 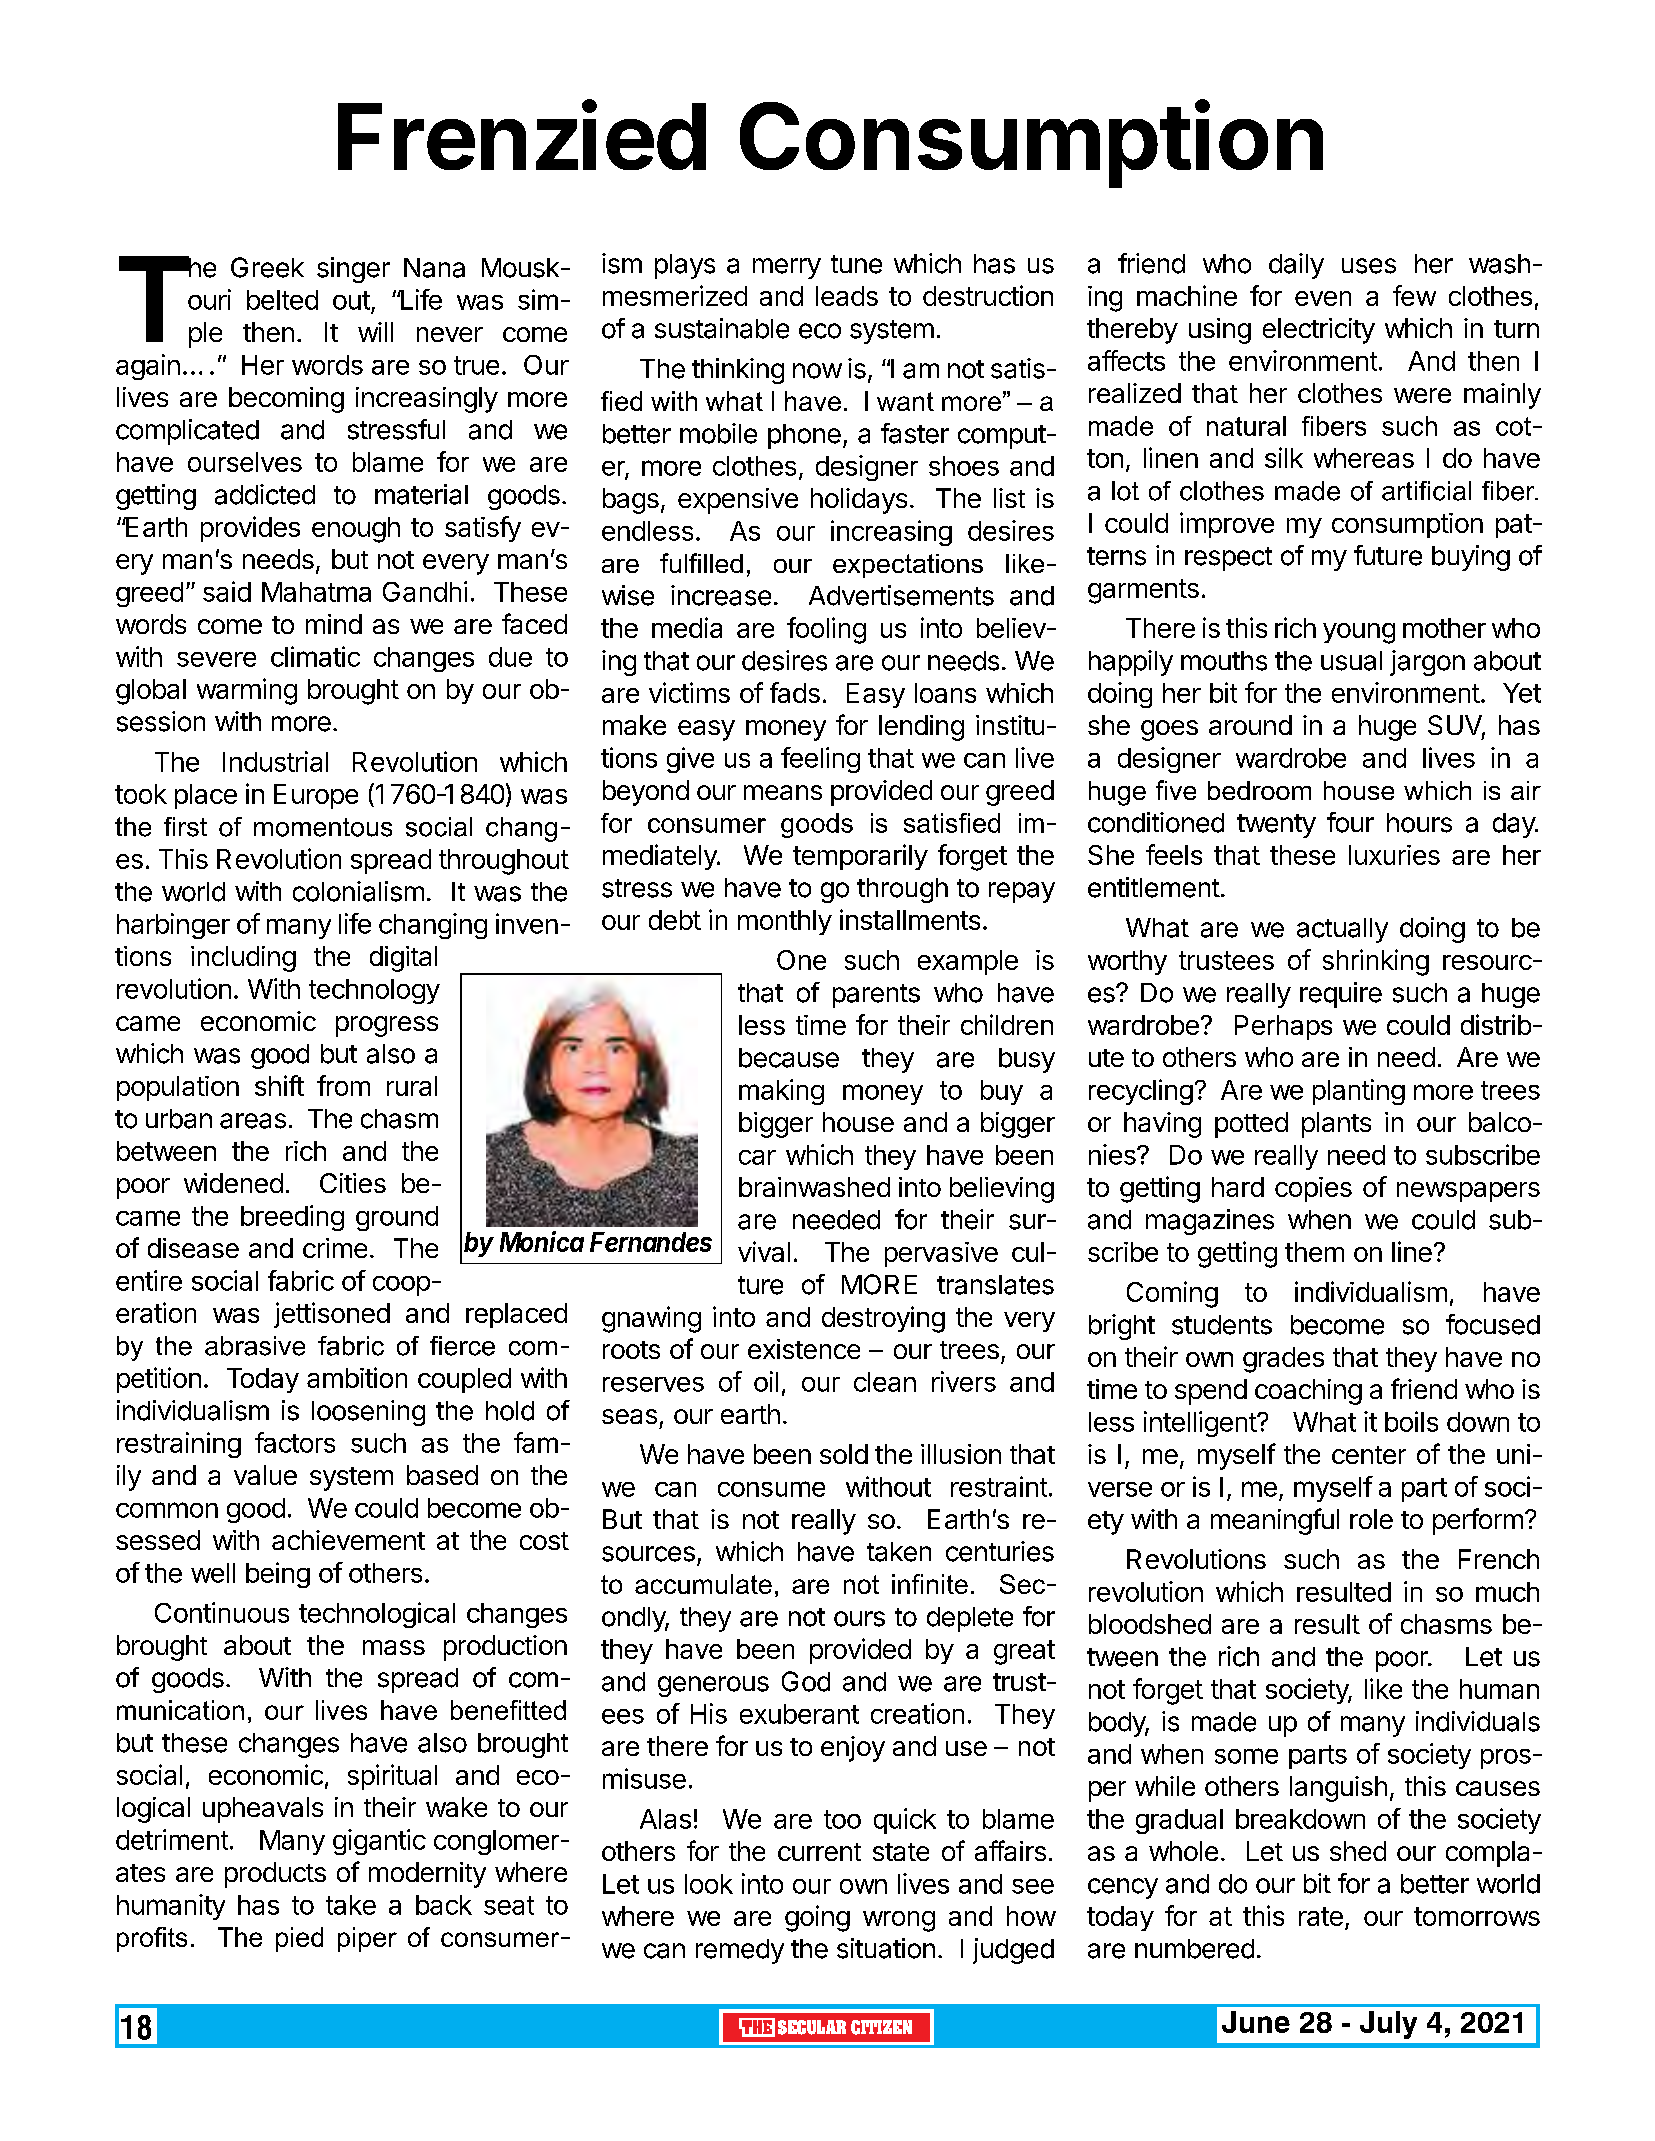 What do you see at coordinates (826, 630) in the image?
I see `fooling` at bounding box center [826, 630].
